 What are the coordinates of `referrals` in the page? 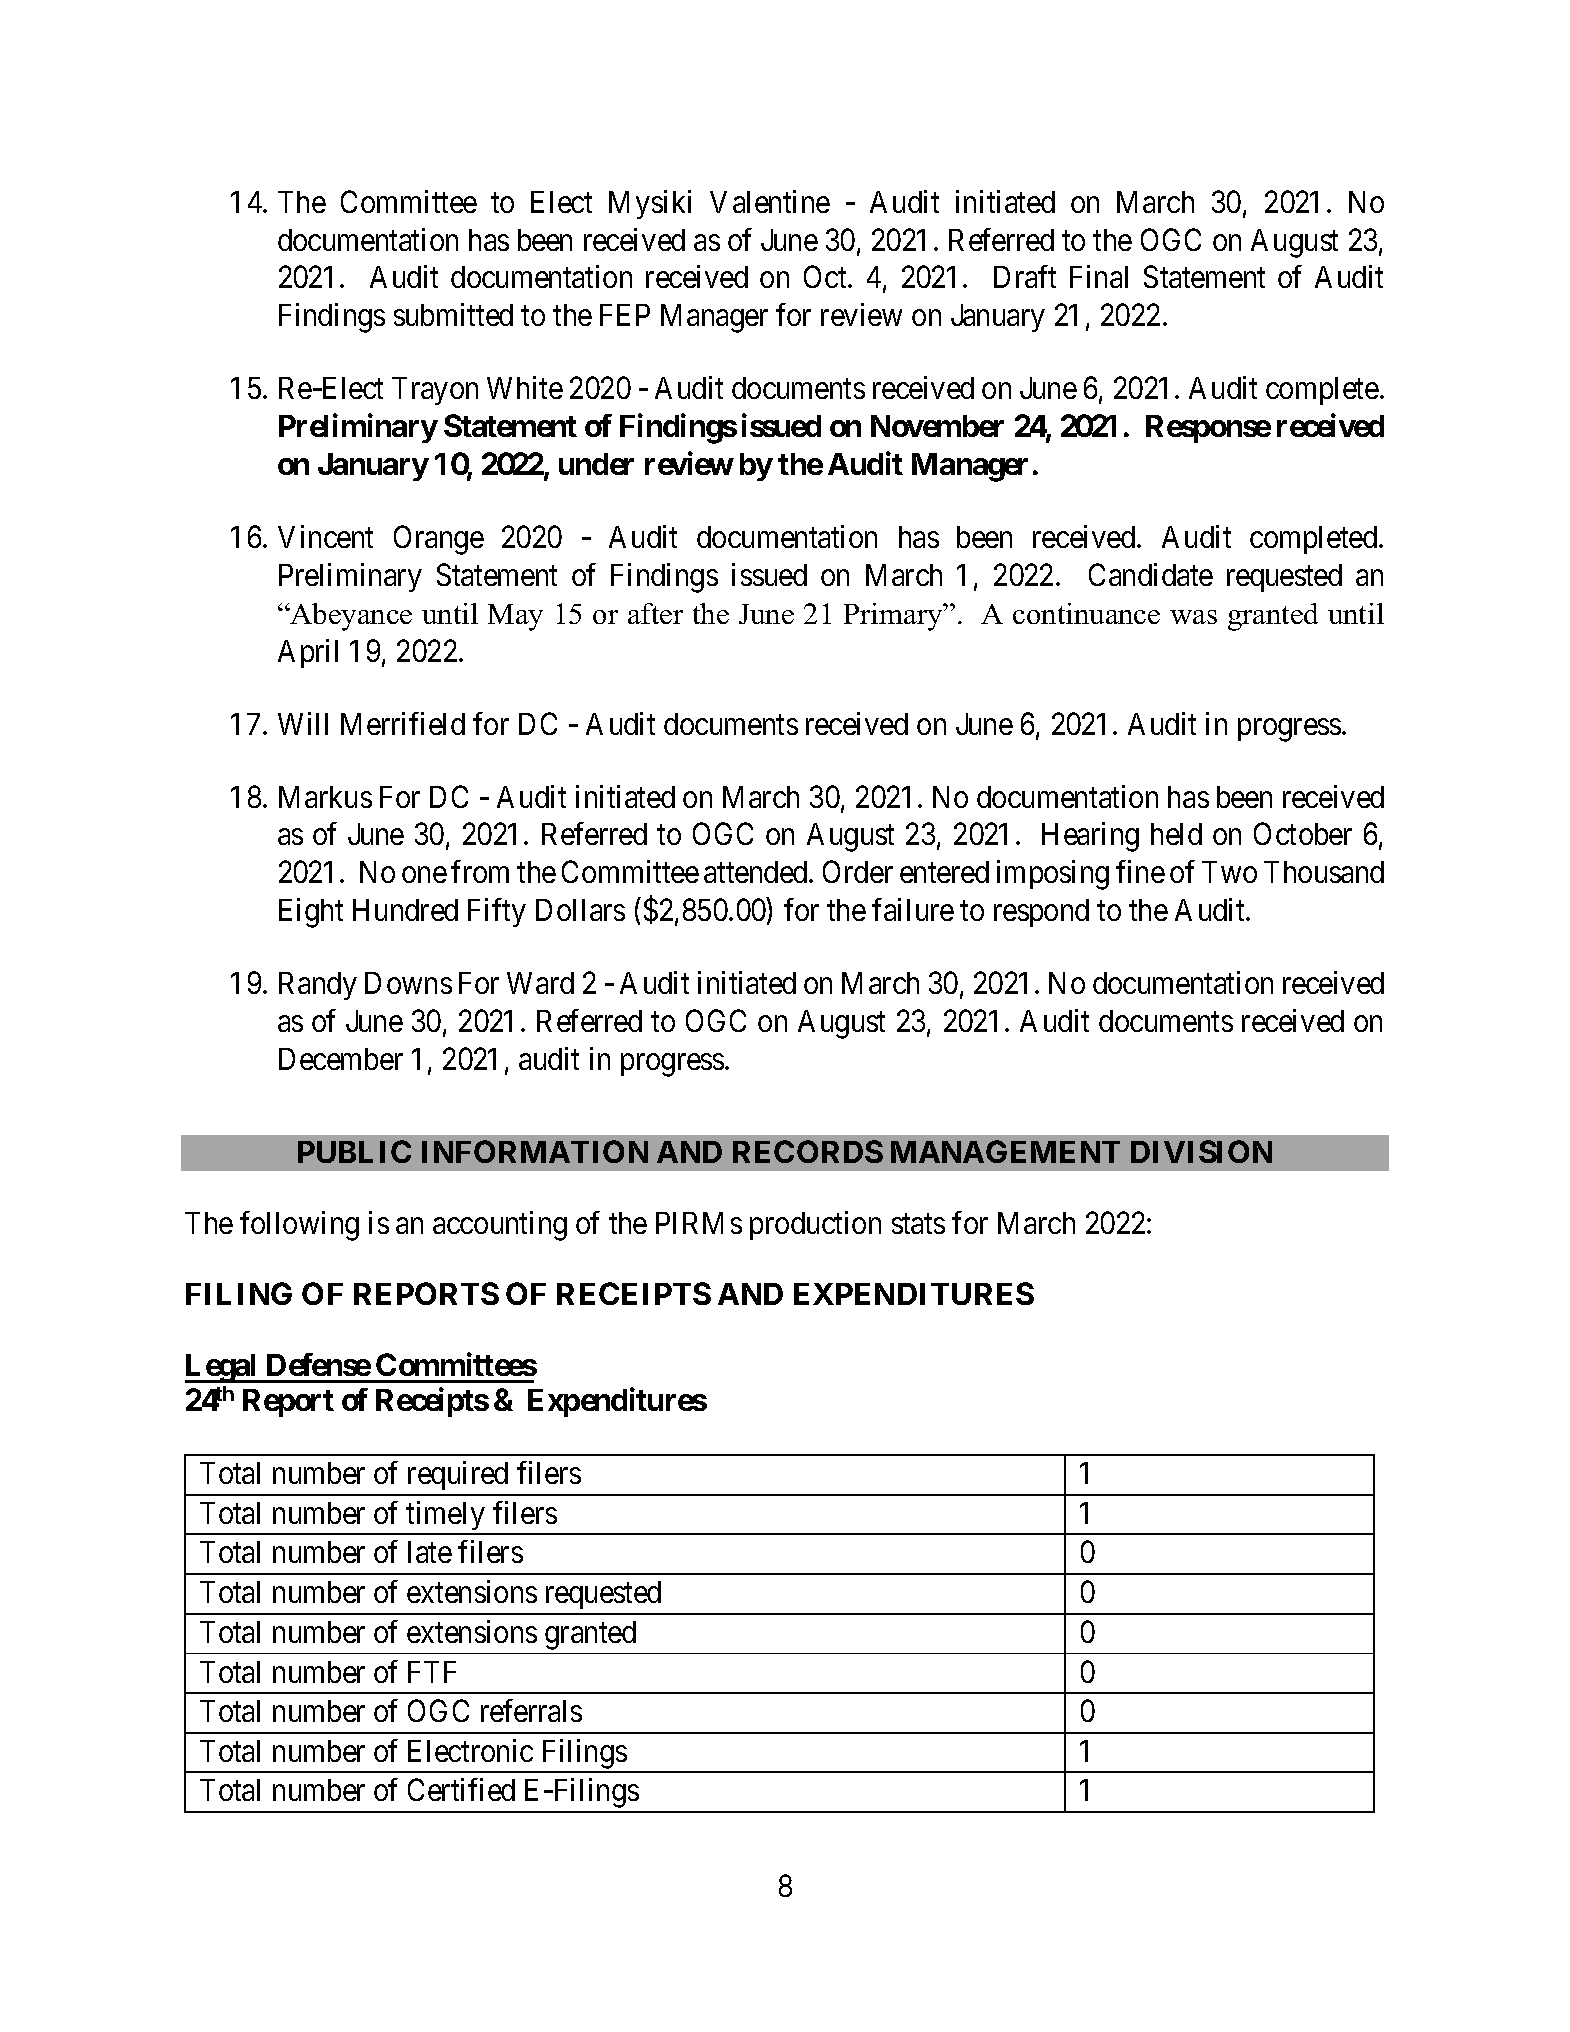 It's located at (531, 1710).
